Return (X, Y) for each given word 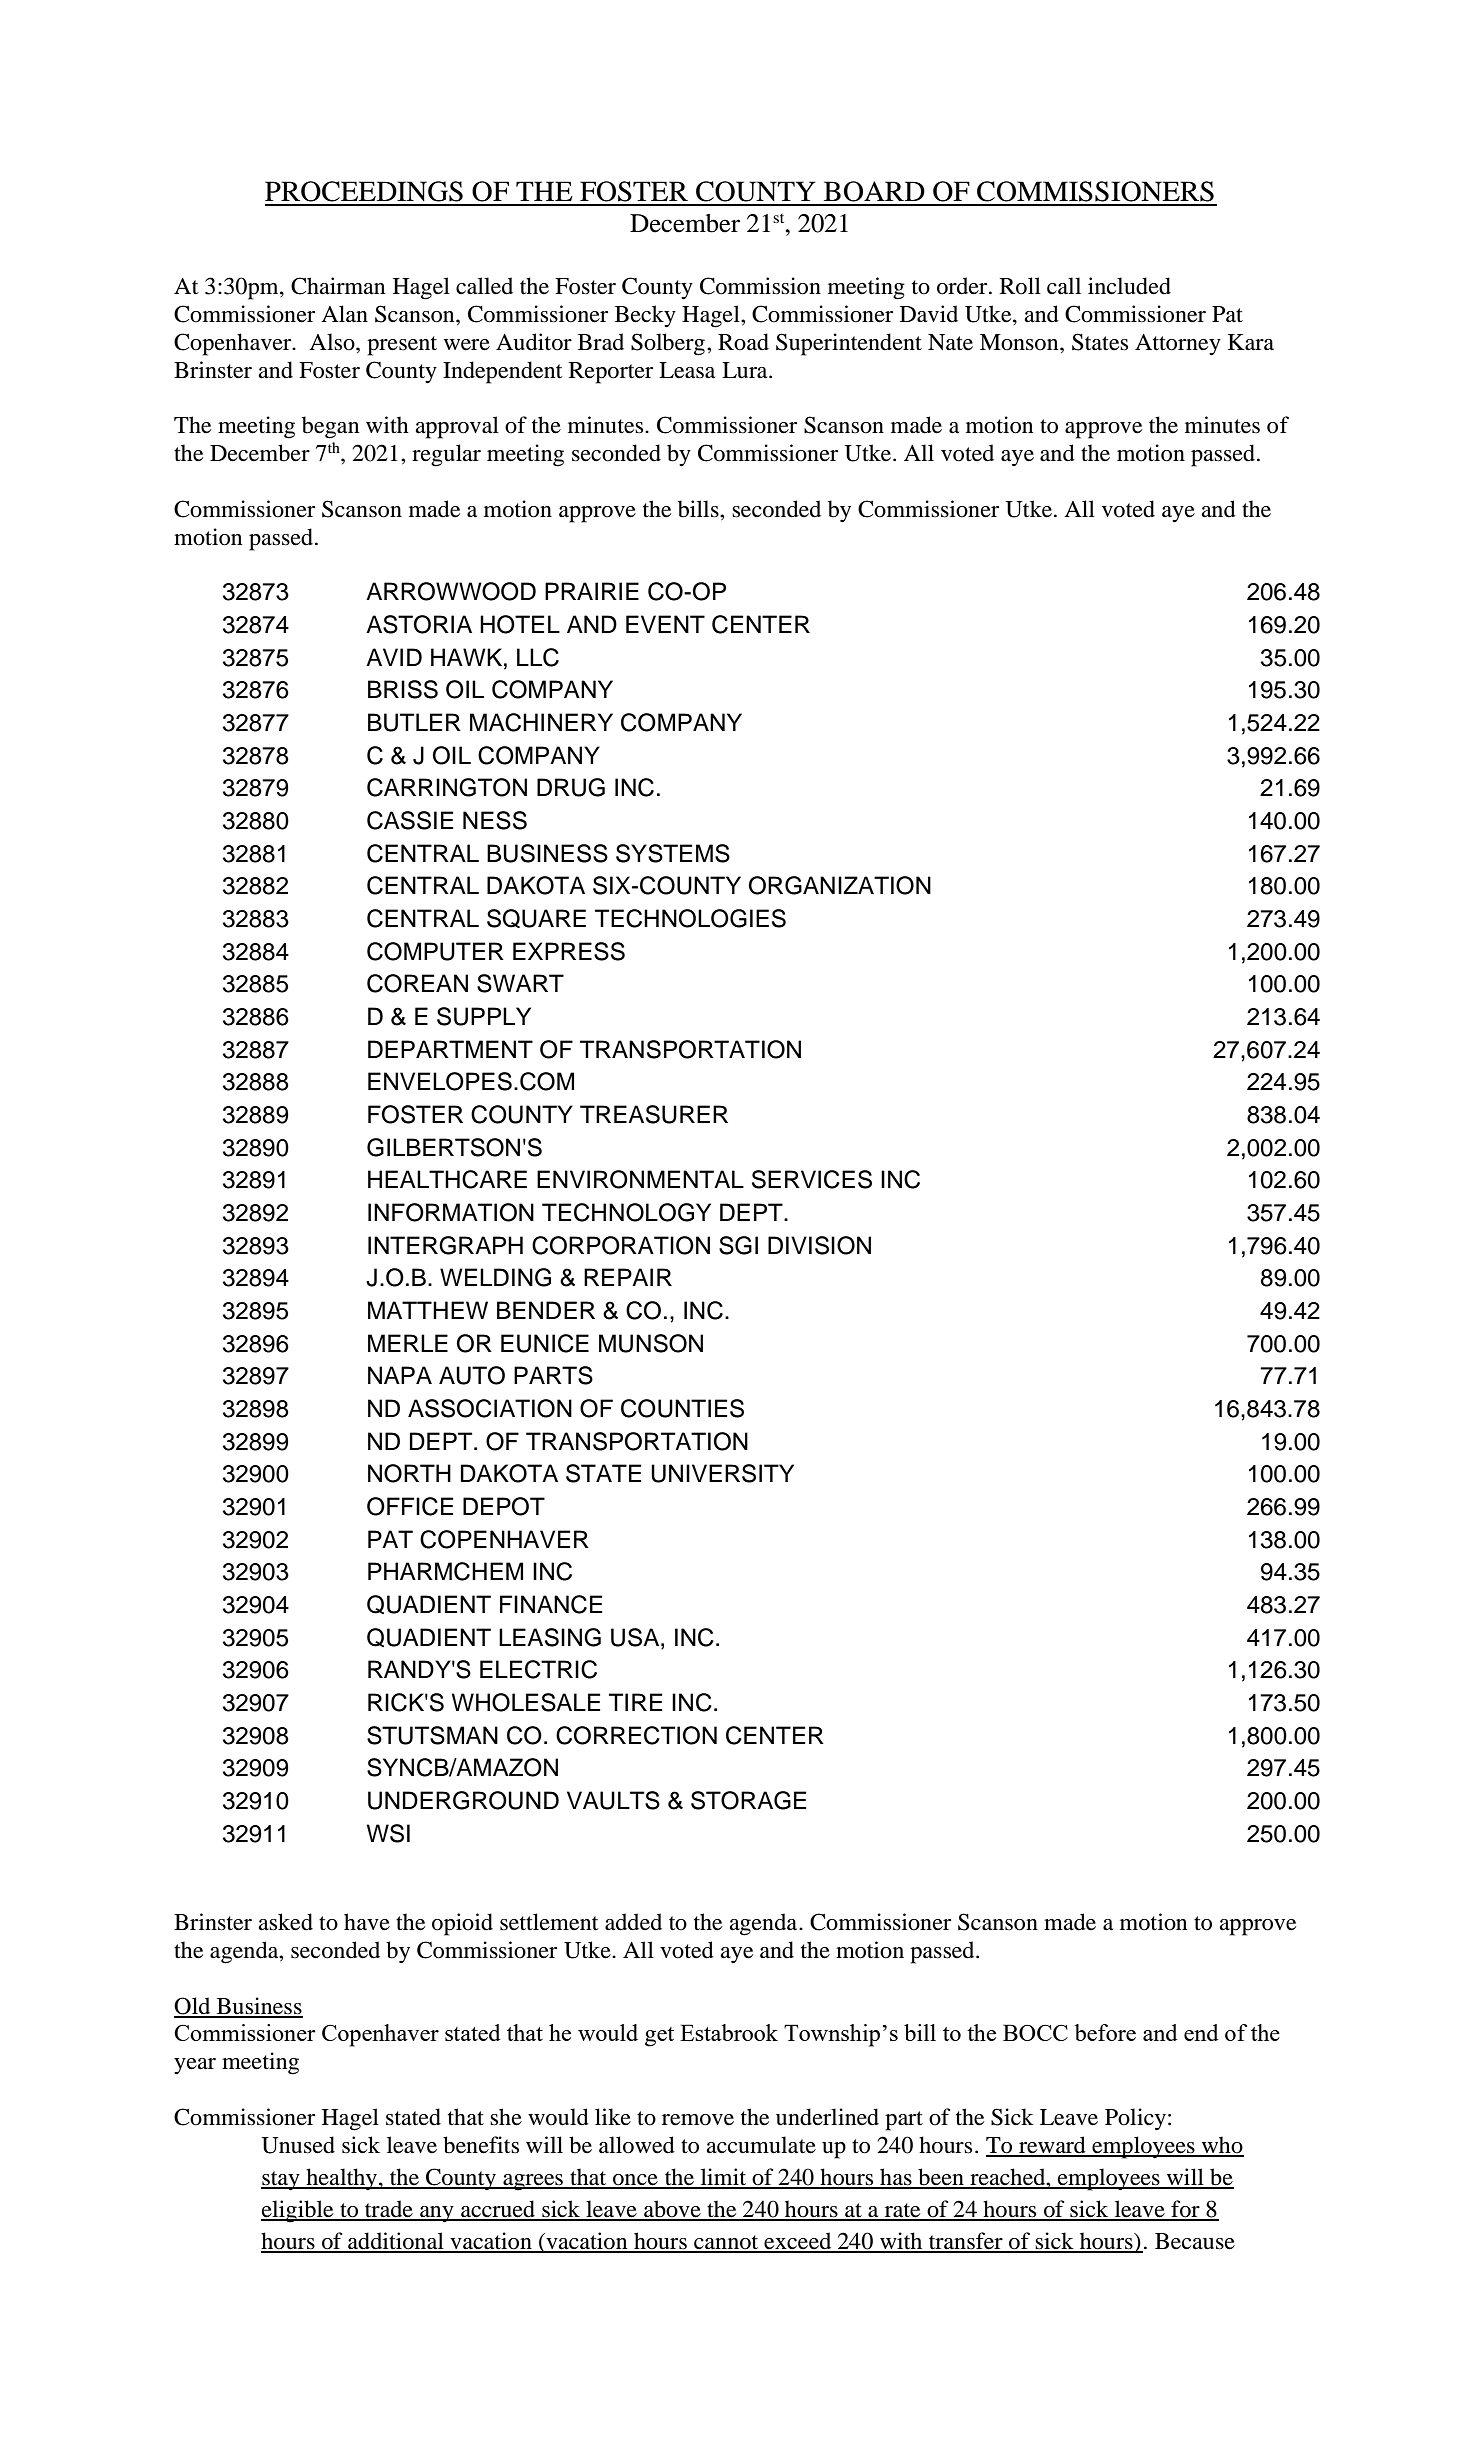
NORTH (409, 1473)
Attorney (1178, 345)
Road (743, 342)
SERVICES (812, 1179)
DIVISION (819, 1245)
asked (285, 1922)
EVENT (665, 624)
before (1105, 2032)
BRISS (403, 689)
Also (333, 342)
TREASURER (654, 1114)
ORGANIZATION (840, 885)
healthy (341, 2179)
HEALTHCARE (447, 1179)
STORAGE (748, 1800)
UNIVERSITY (722, 1473)
